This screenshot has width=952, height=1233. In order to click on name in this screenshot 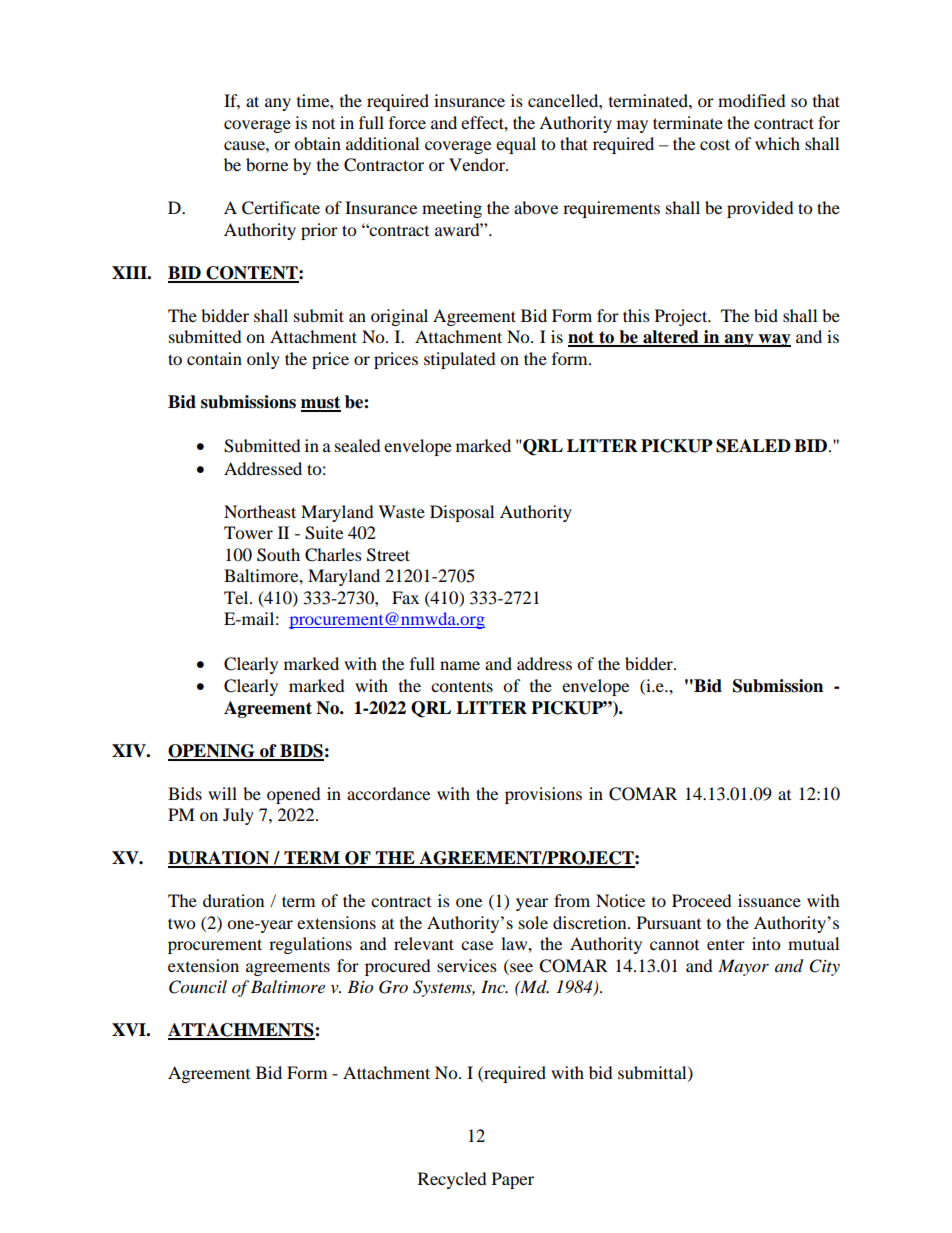, I will do `click(460, 665)`.
